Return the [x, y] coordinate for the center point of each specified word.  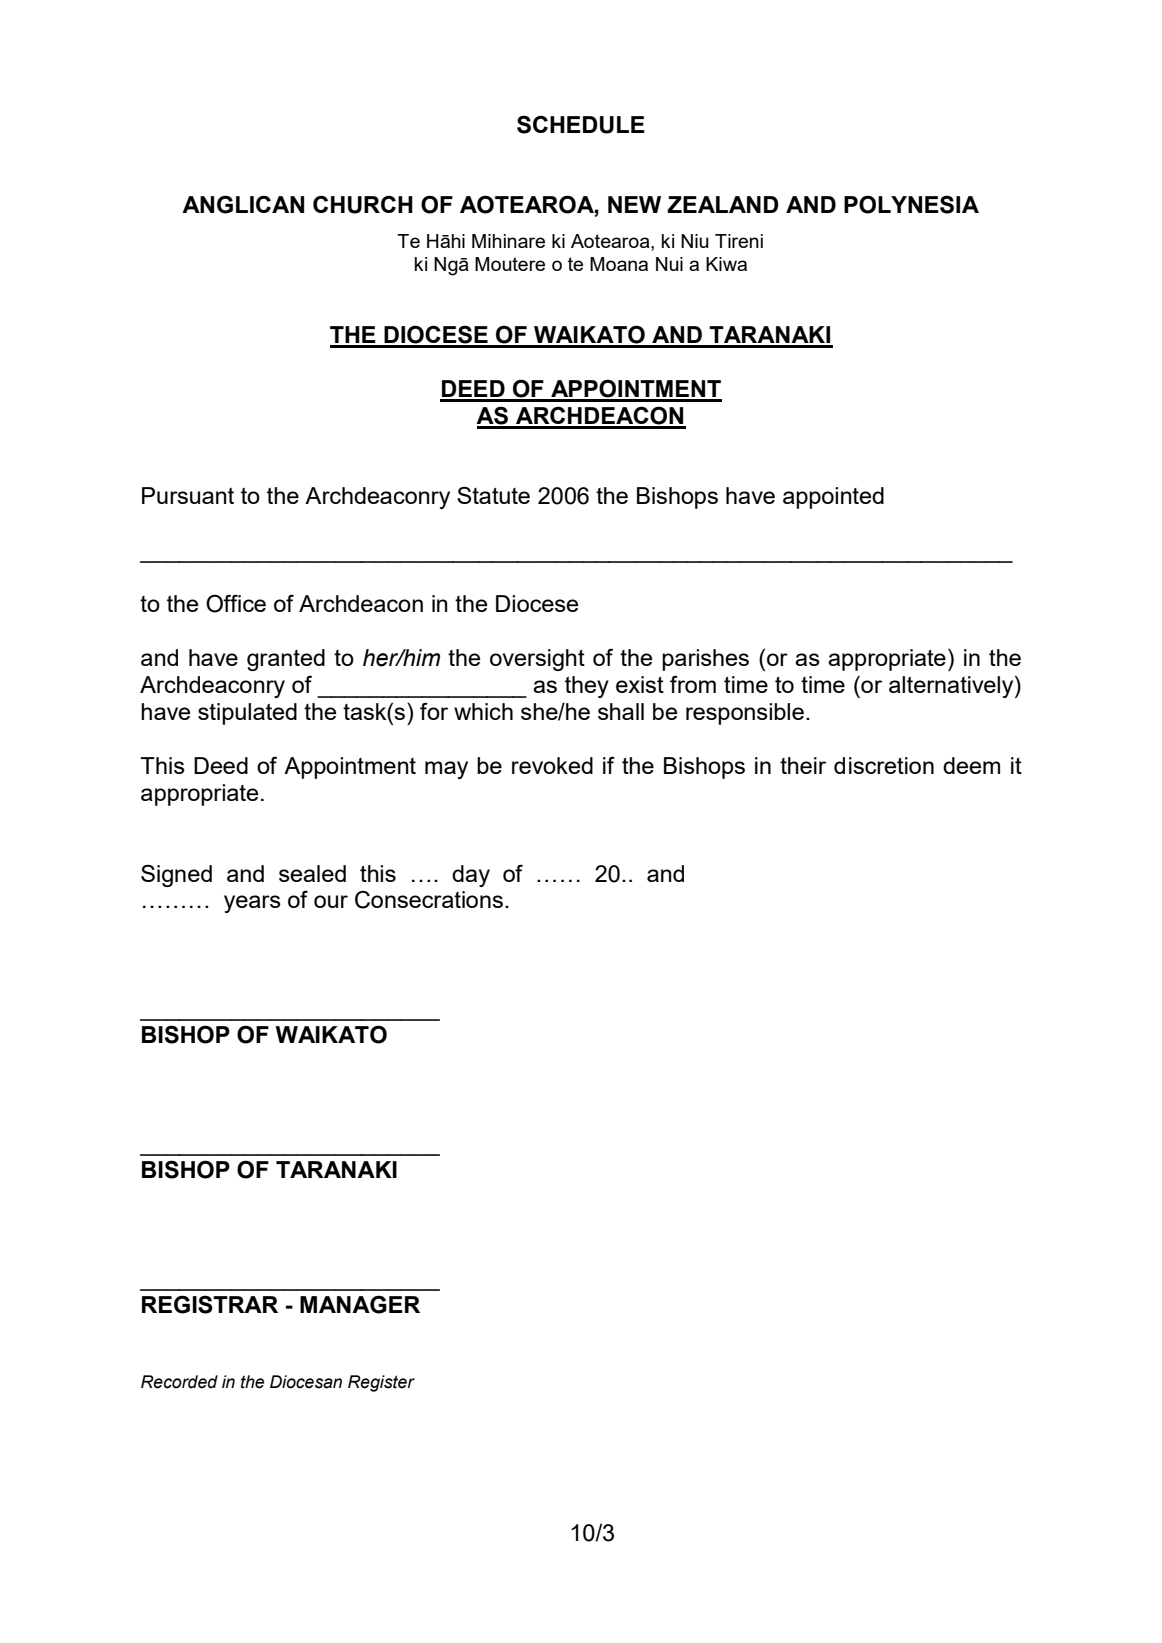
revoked [552, 765]
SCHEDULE [581, 124]
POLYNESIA [911, 204]
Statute [493, 495]
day [471, 876]
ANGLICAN [243, 204]
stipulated [247, 714]
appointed [833, 498]
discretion [884, 765]
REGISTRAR [210, 1304]
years [252, 904]
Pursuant [188, 495]
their [803, 765]
